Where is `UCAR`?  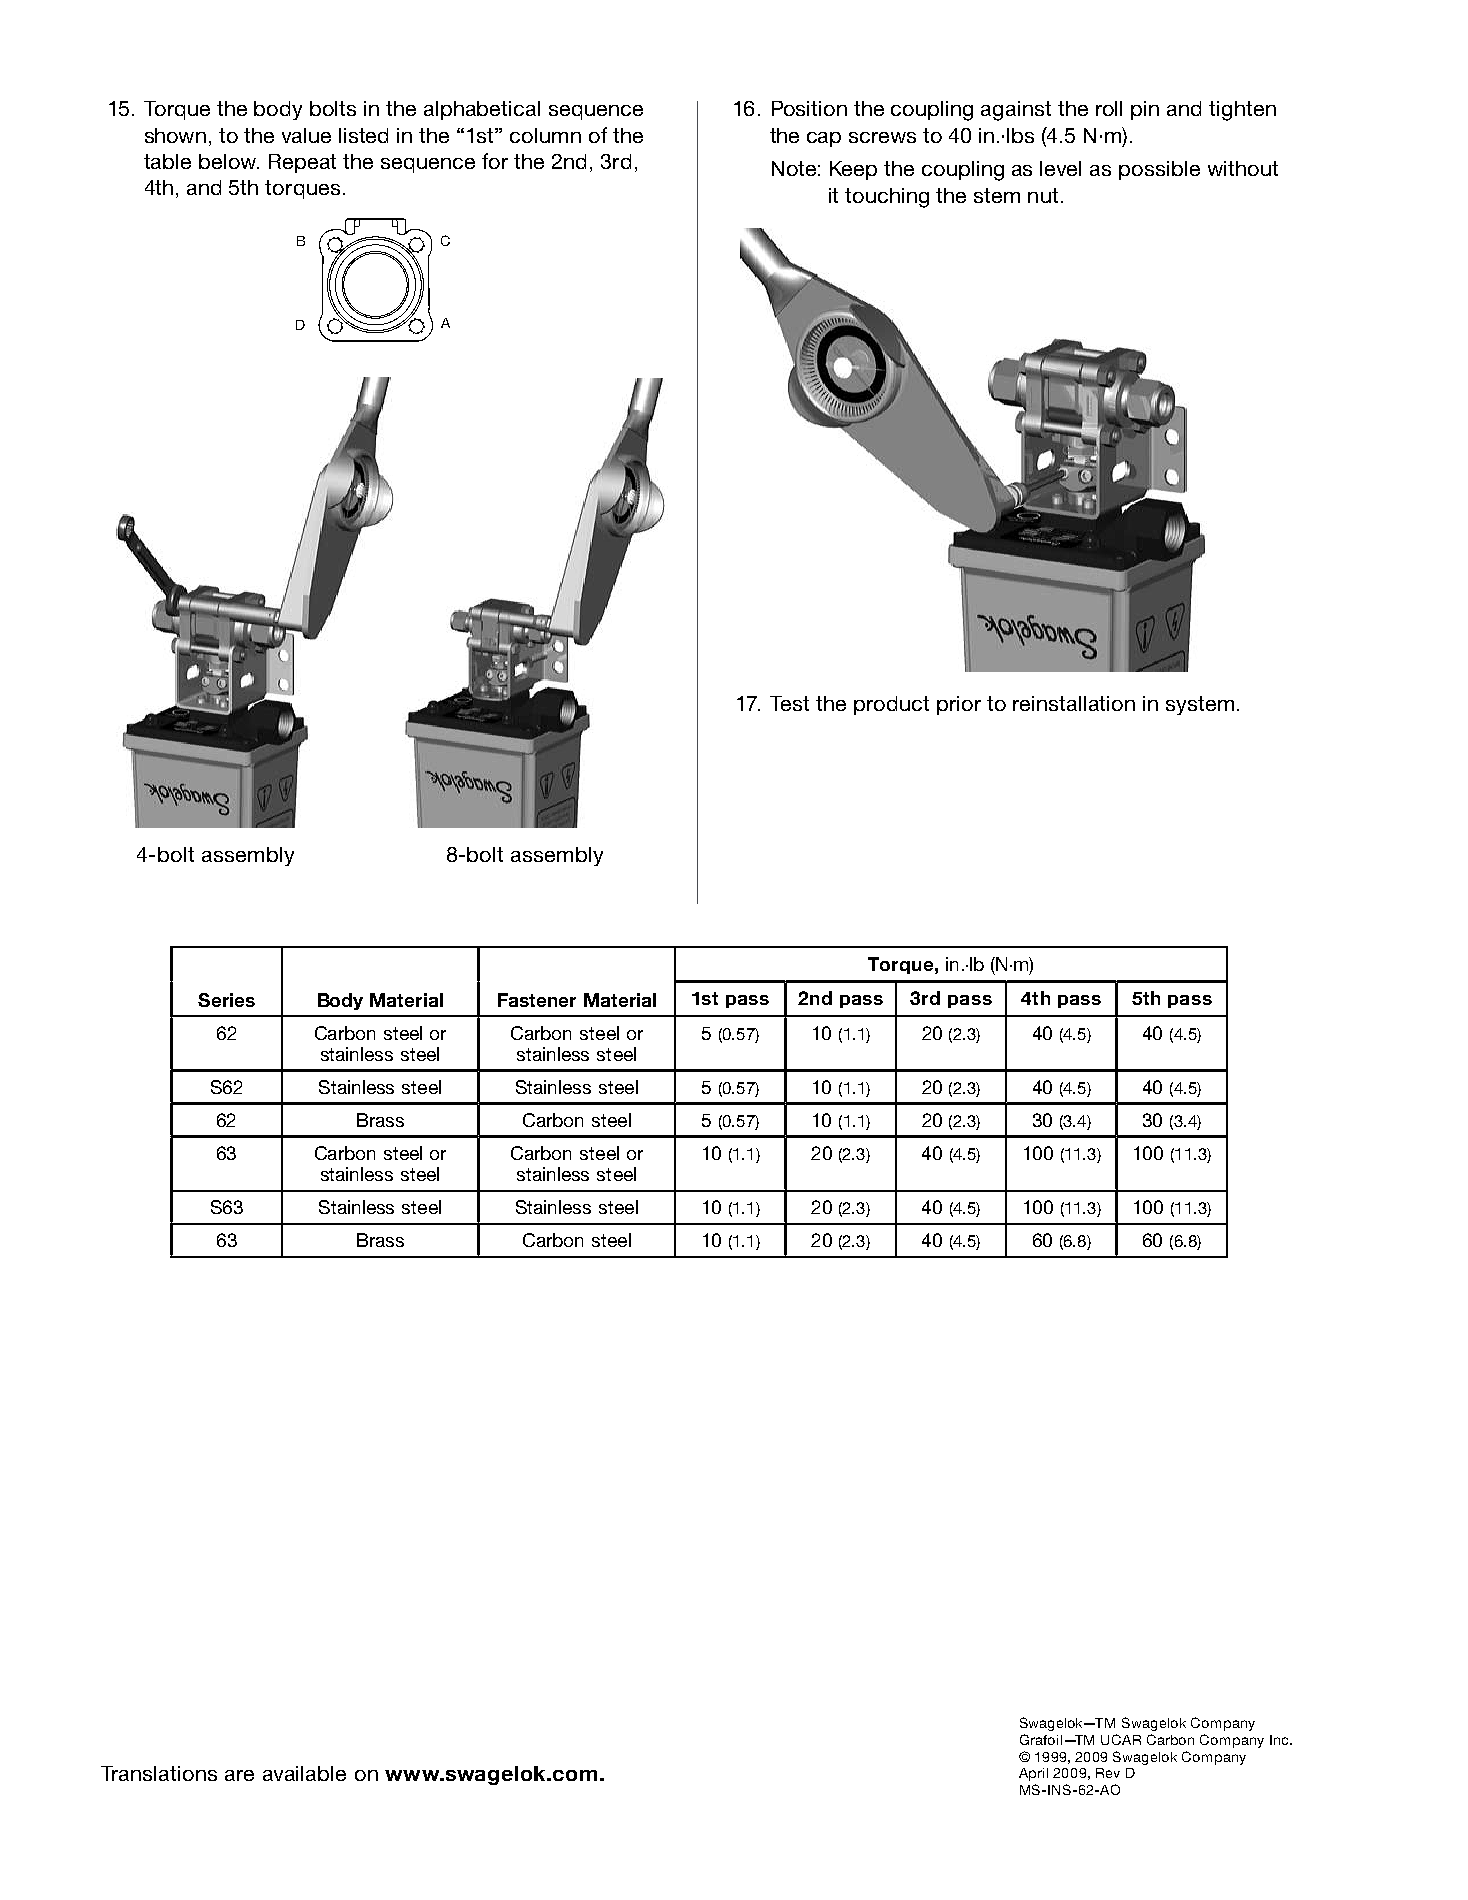 UCAR is located at coordinates (1121, 1739).
